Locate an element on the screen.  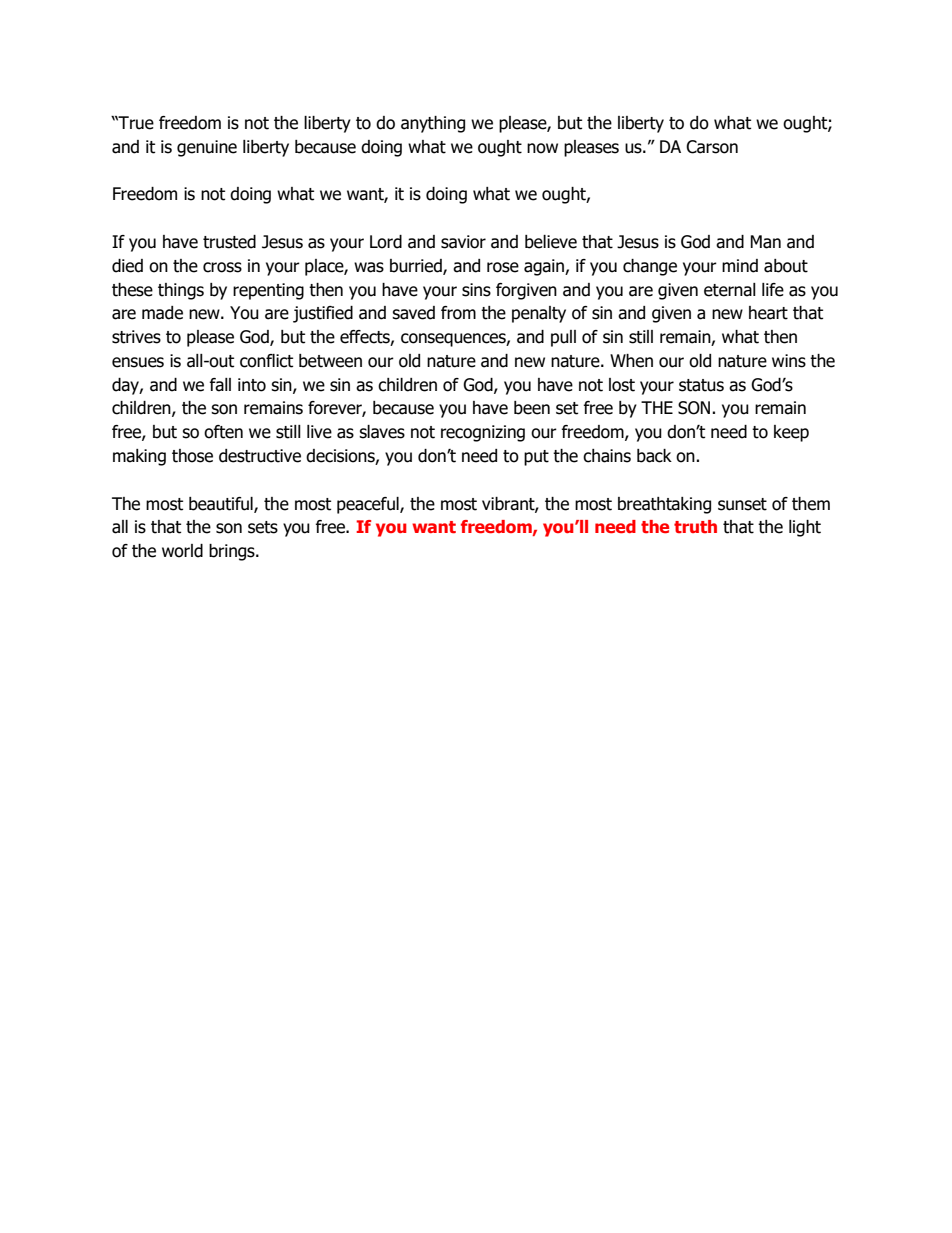
world is located at coordinates (182, 551).
